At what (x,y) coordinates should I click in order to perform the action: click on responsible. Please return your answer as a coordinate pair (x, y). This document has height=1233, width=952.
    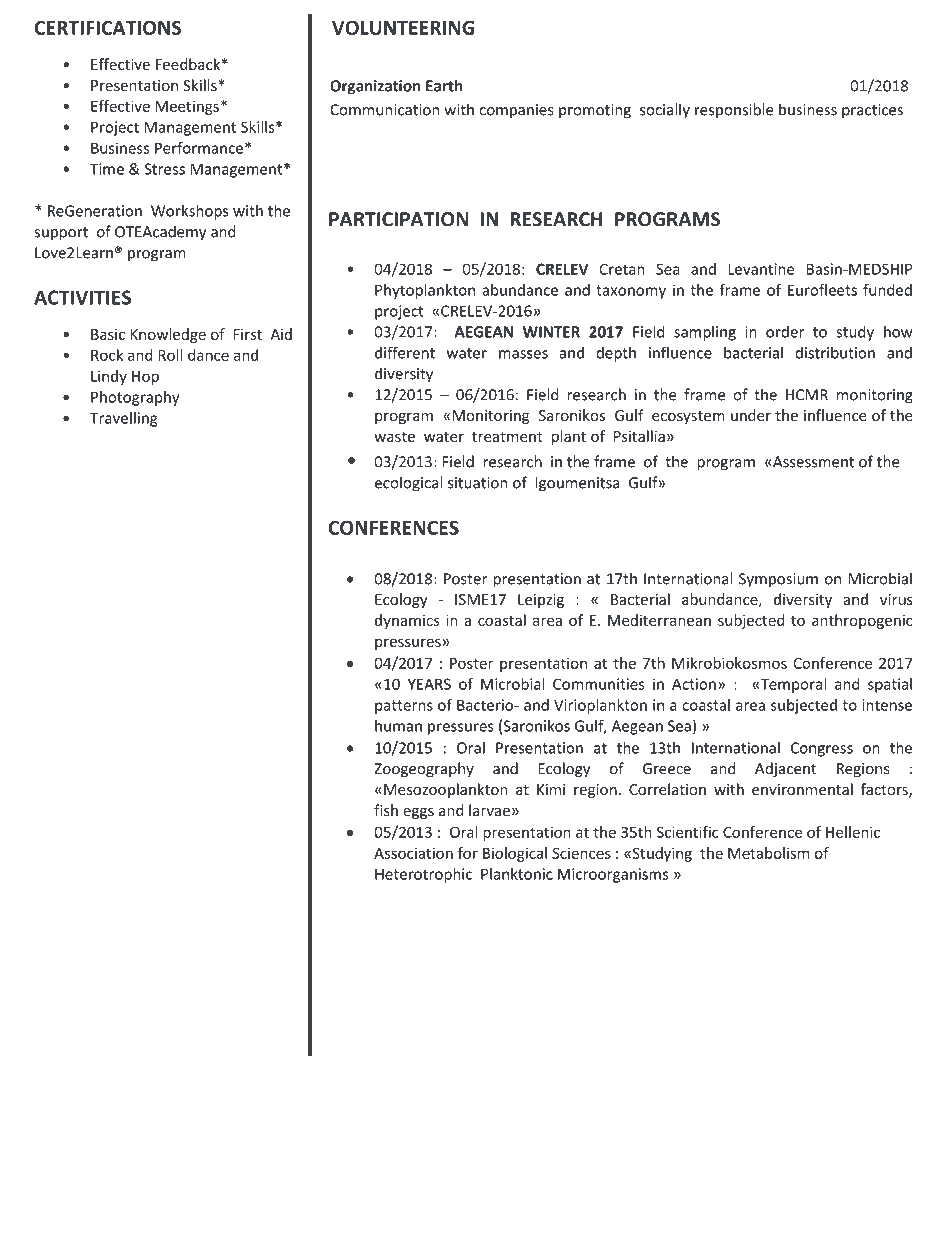
    Looking at the image, I should click on (734, 111).
